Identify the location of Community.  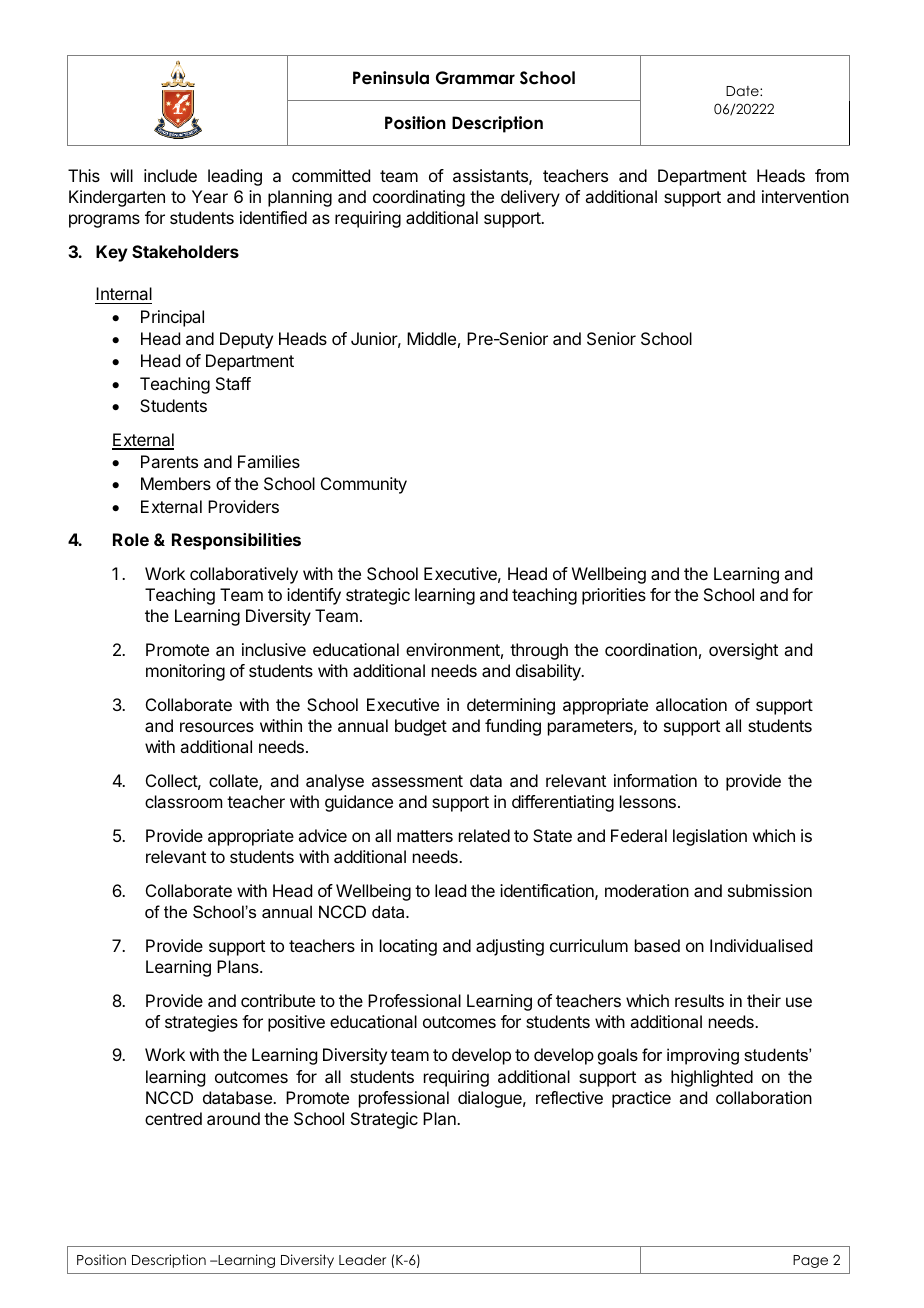
(364, 485).
